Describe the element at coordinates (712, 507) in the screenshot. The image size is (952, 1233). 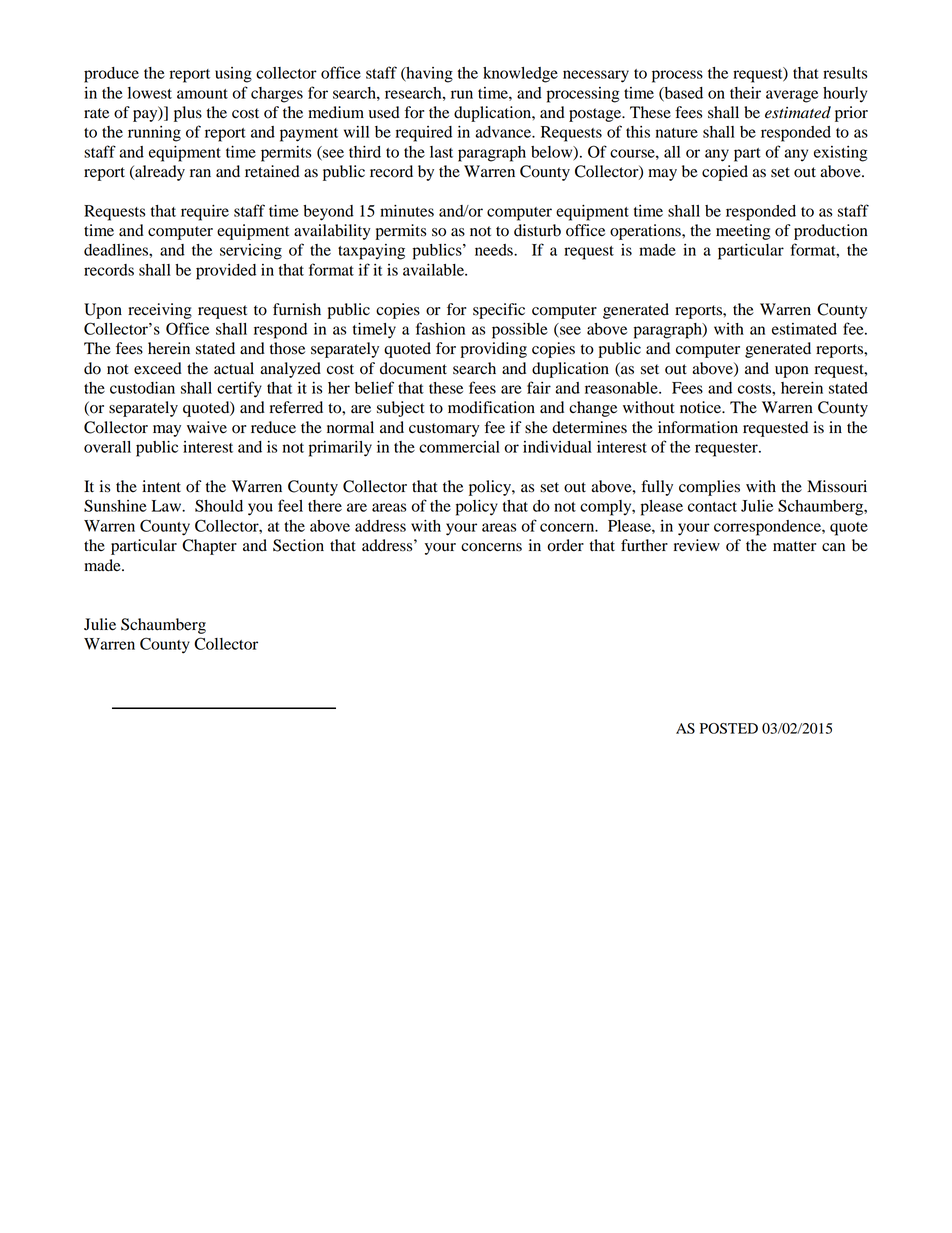
I see `contact` at that location.
